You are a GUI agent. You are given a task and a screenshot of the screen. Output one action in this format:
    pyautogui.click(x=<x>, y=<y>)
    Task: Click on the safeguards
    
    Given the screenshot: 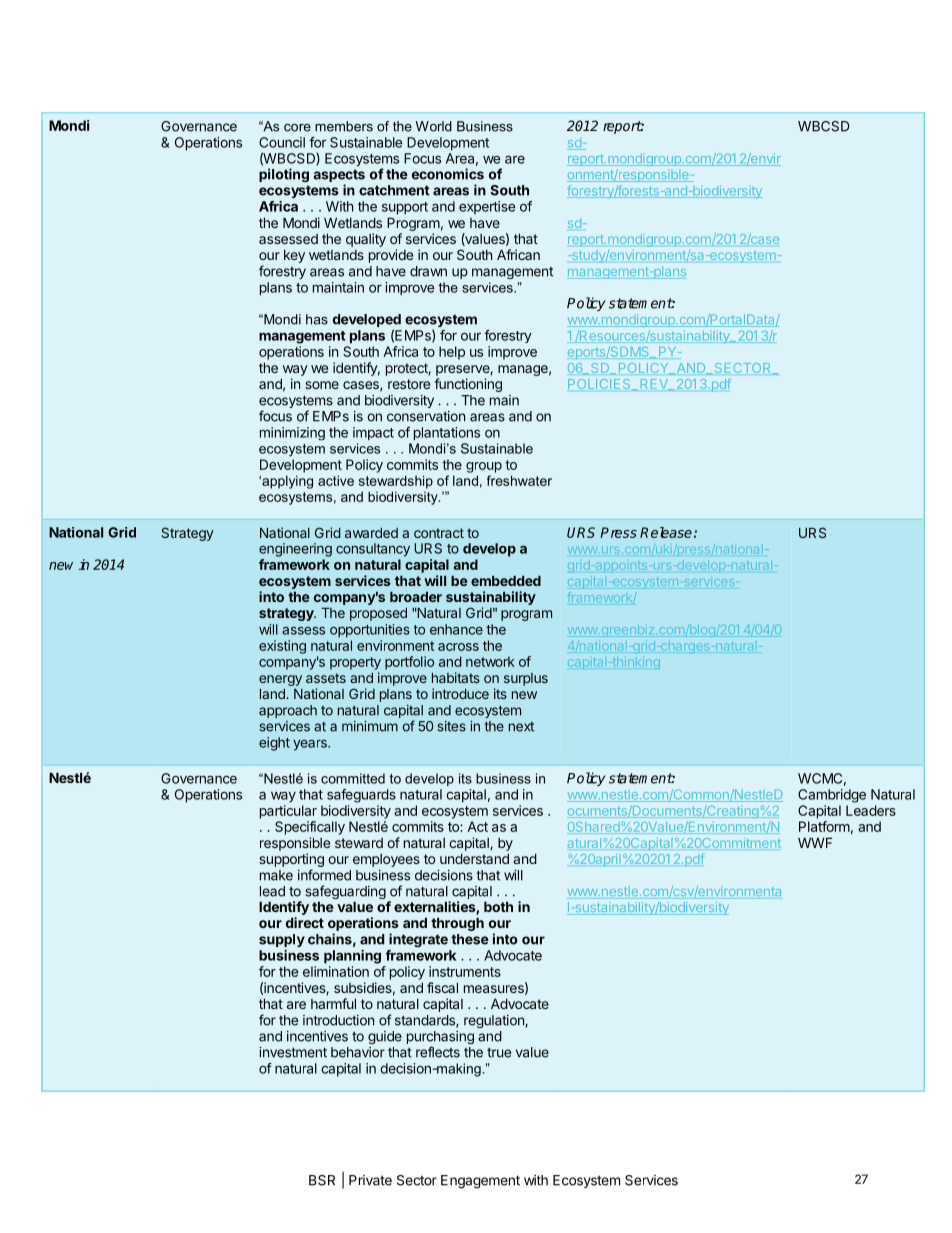 What is the action you would take?
    pyautogui.click(x=361, y=796)
